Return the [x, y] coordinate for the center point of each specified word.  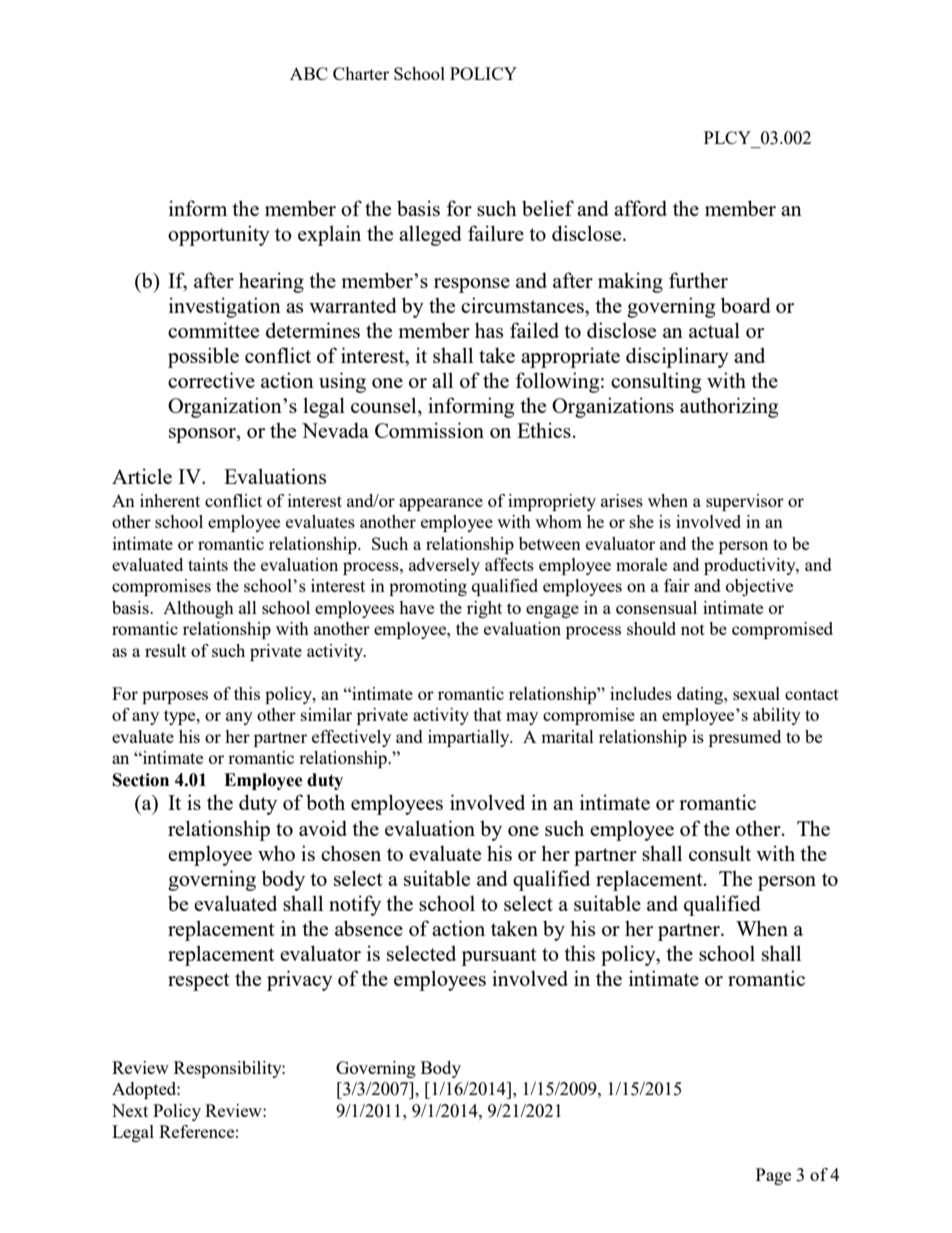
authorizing [729, 407]
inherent [170, 500]
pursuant [499, 957]
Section [141, 780]
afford [640, 208]
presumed [745, 738]
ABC [309, 73]
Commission [429, 430]
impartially [470, 738]
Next [130, 1110]
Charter [361, 73]
